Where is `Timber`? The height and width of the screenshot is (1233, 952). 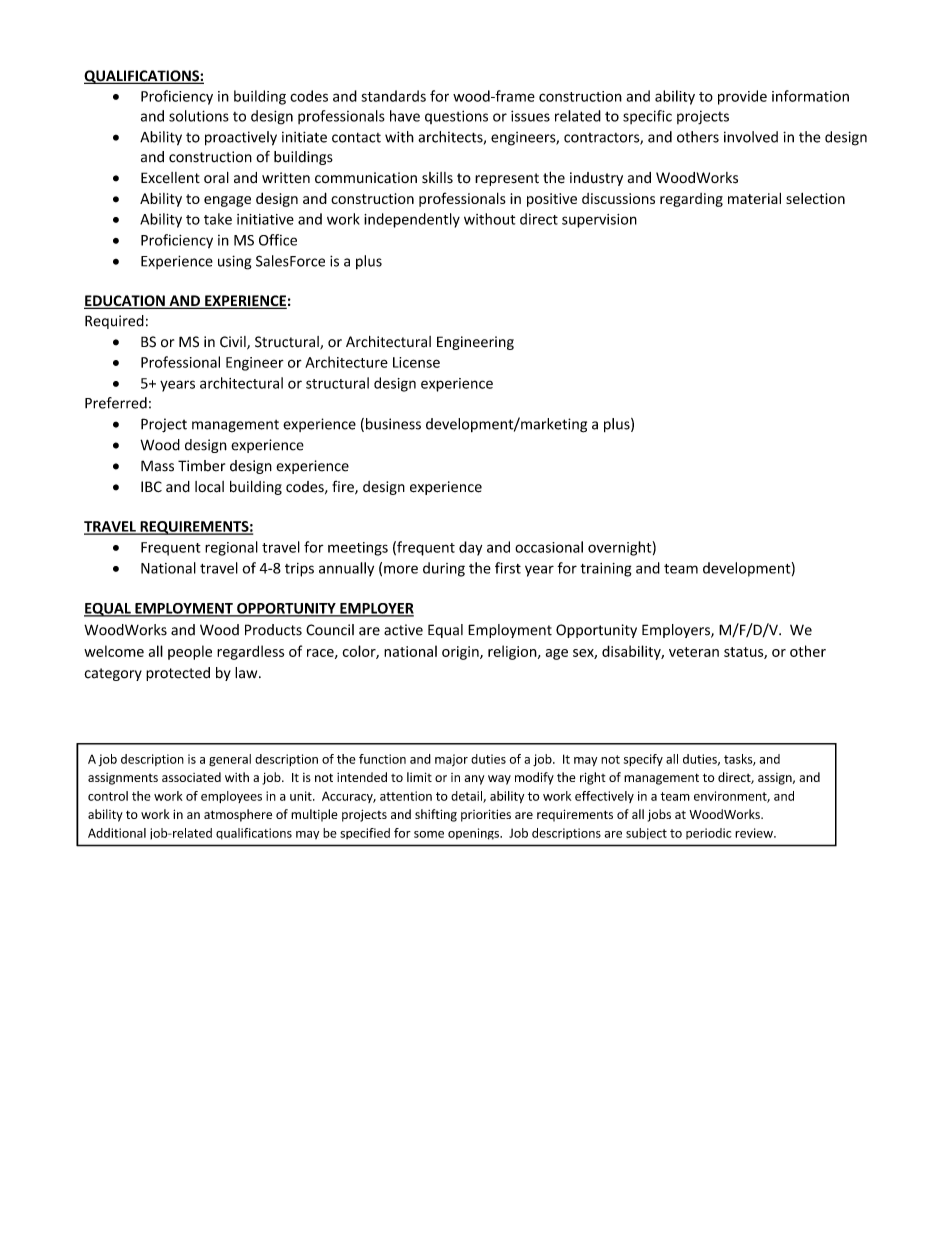 Timber is located at coordinates (201, 466).
